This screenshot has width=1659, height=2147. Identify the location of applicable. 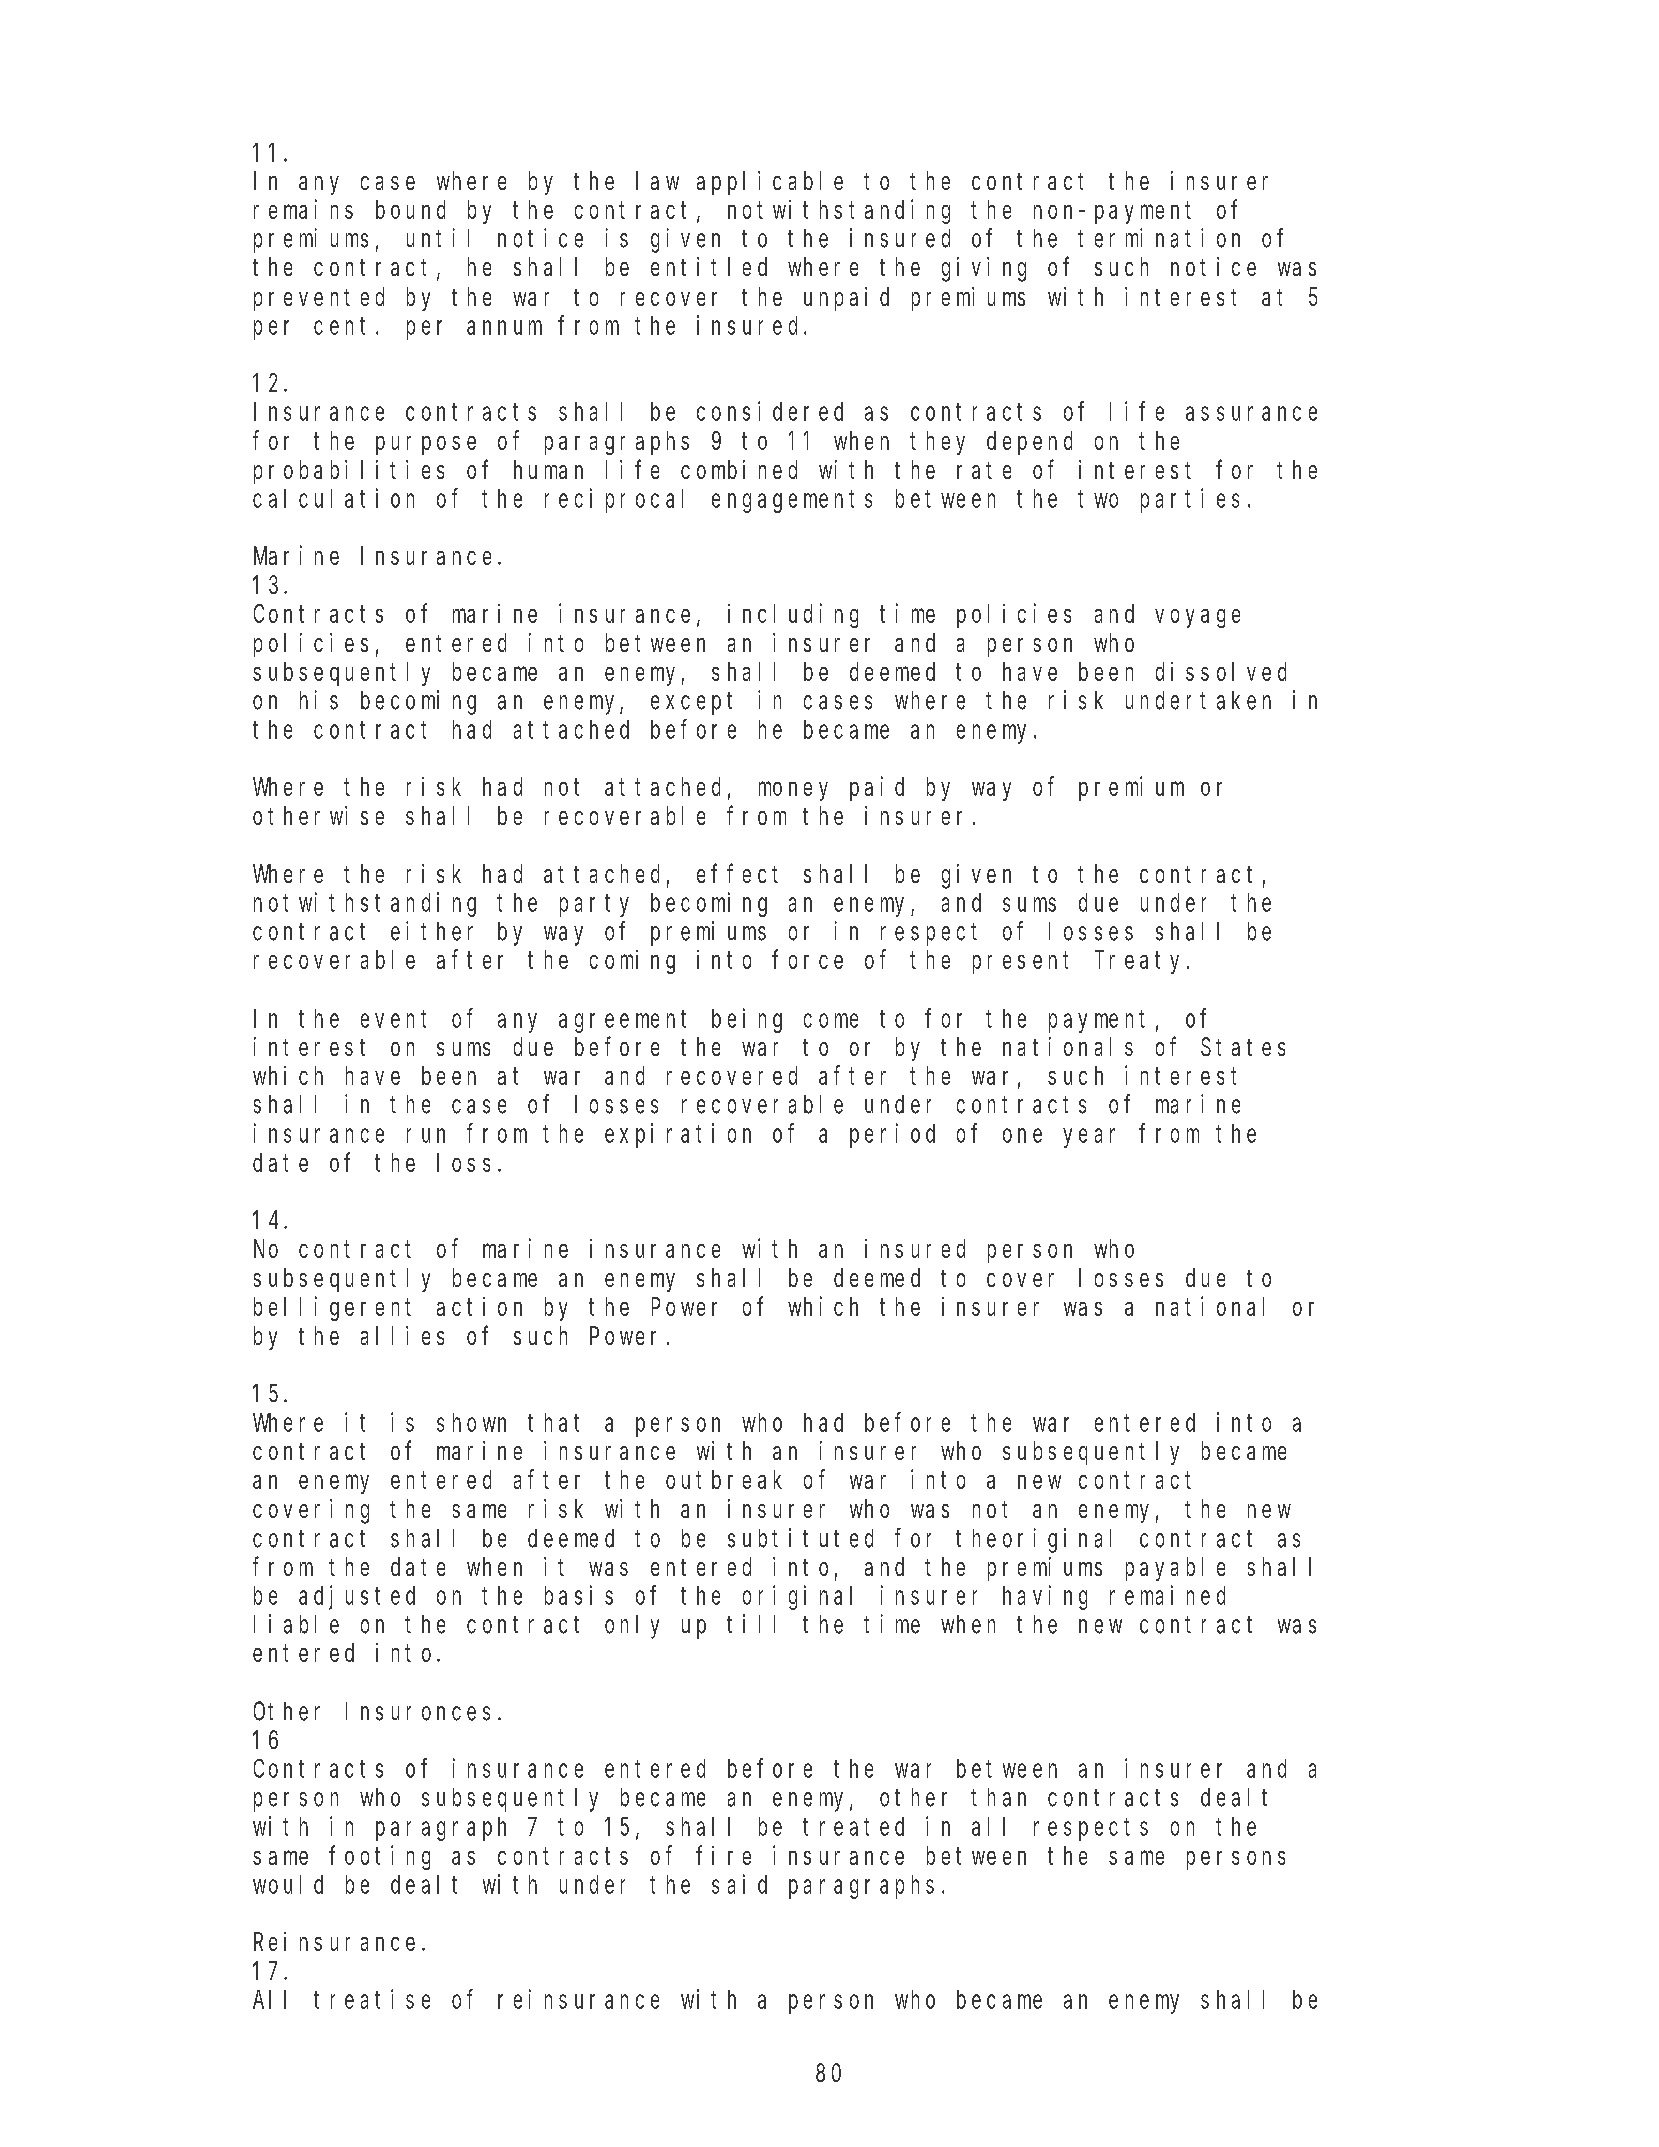
(770, 183).
